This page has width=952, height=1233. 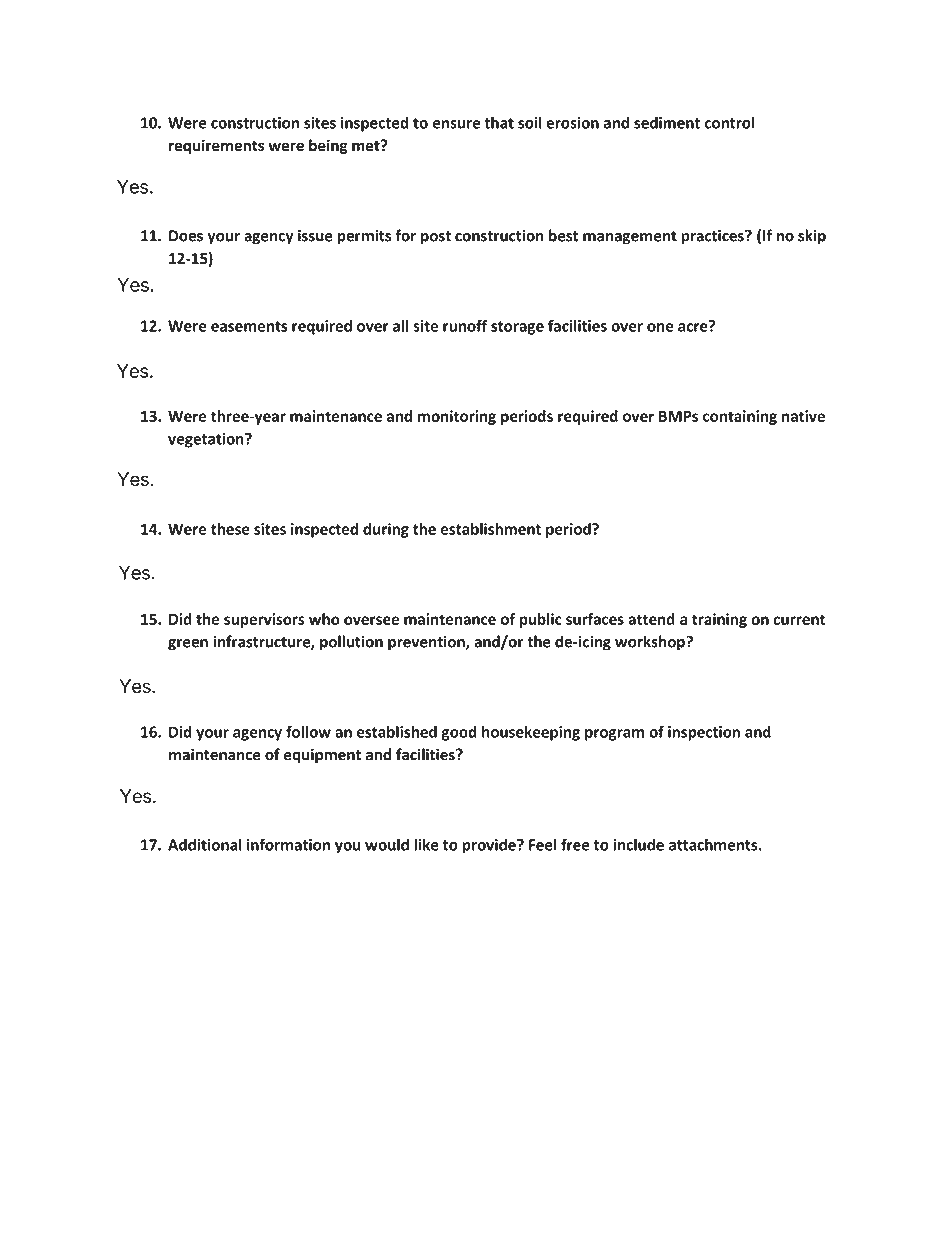 What do you see at coordinates (230, 529) in the page?
I see `these` at bounding box center [230, 529].
